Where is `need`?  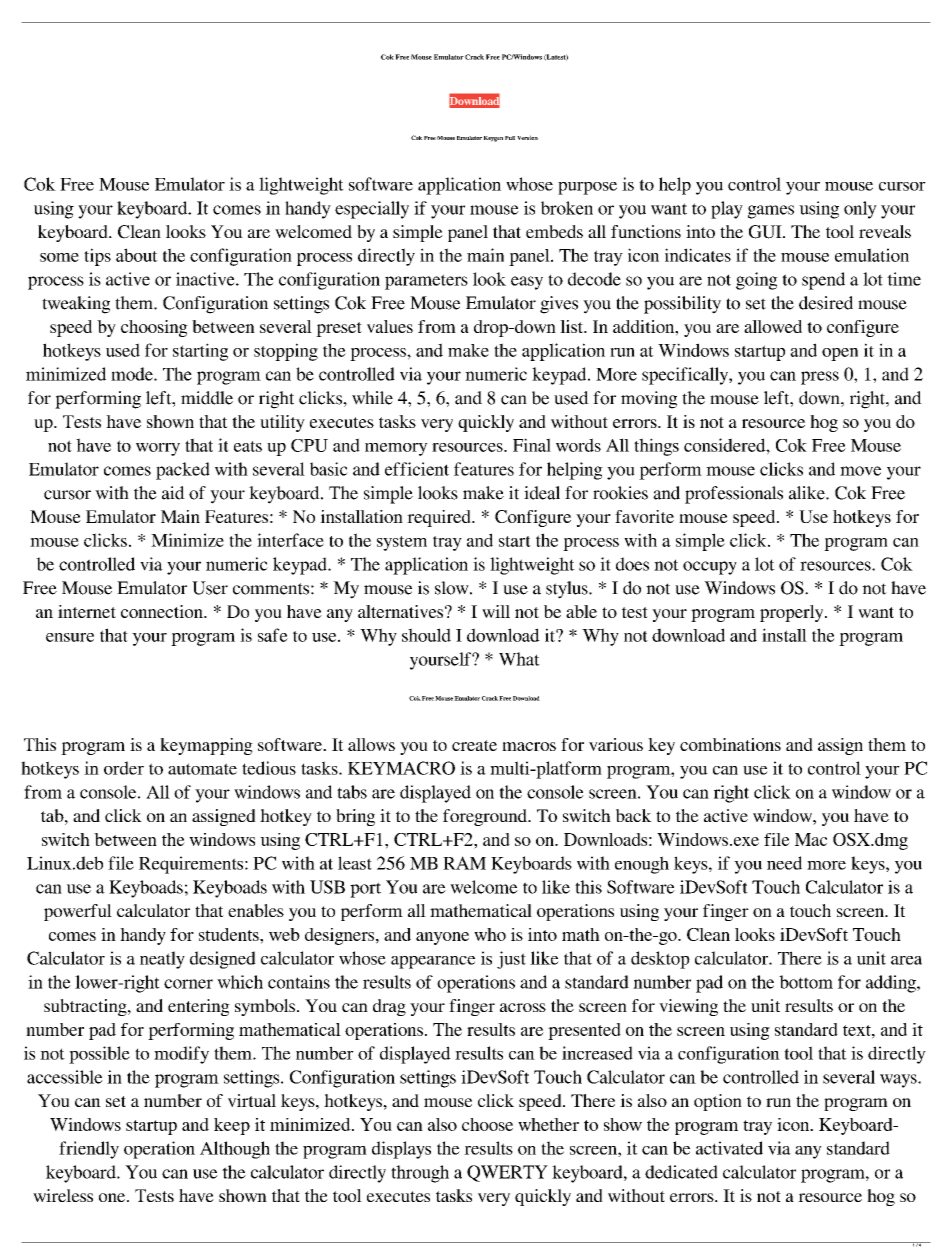 need is located at coordinates (784, 863).
